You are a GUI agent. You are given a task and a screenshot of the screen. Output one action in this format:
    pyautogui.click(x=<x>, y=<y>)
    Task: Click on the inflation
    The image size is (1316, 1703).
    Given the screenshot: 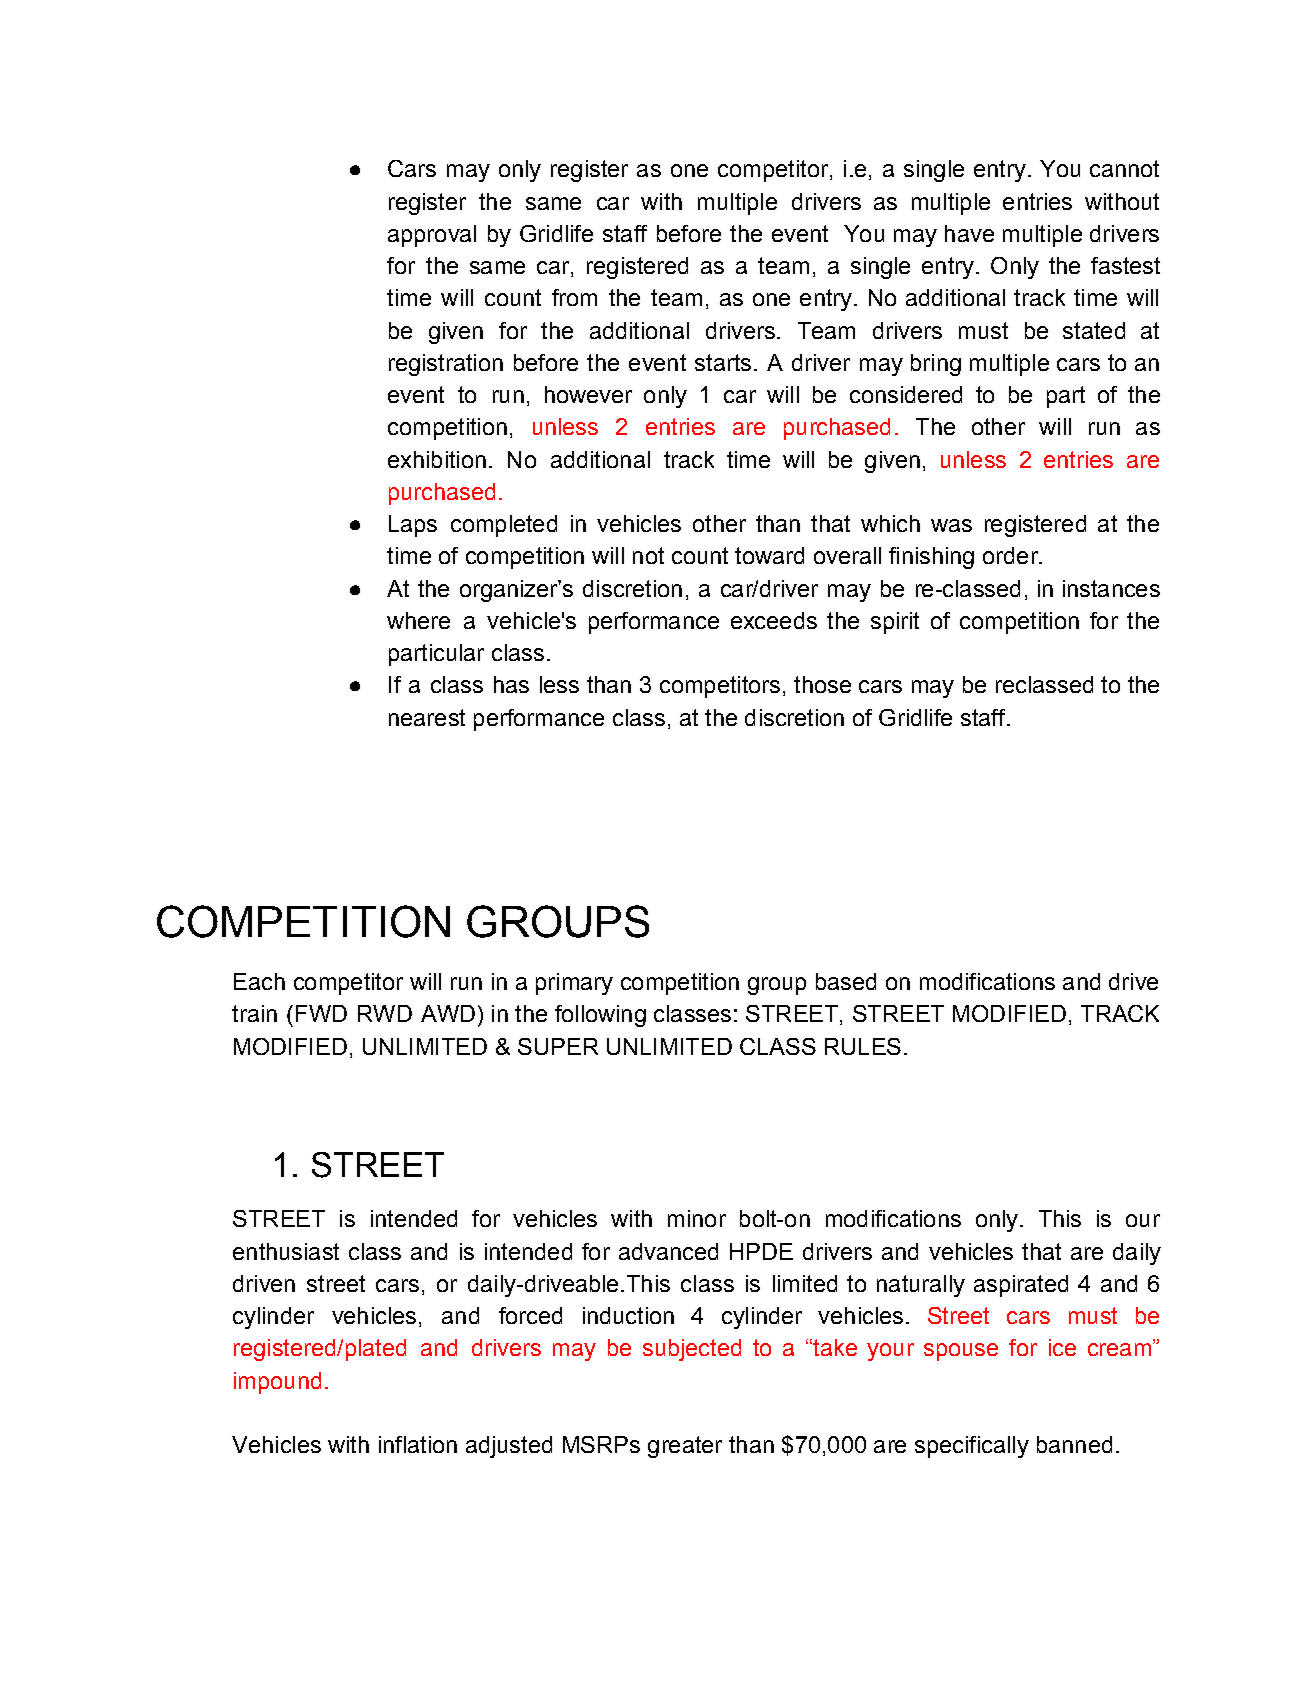 What is the action you would take?
    pyautogui.click(x=418, y=1444)
